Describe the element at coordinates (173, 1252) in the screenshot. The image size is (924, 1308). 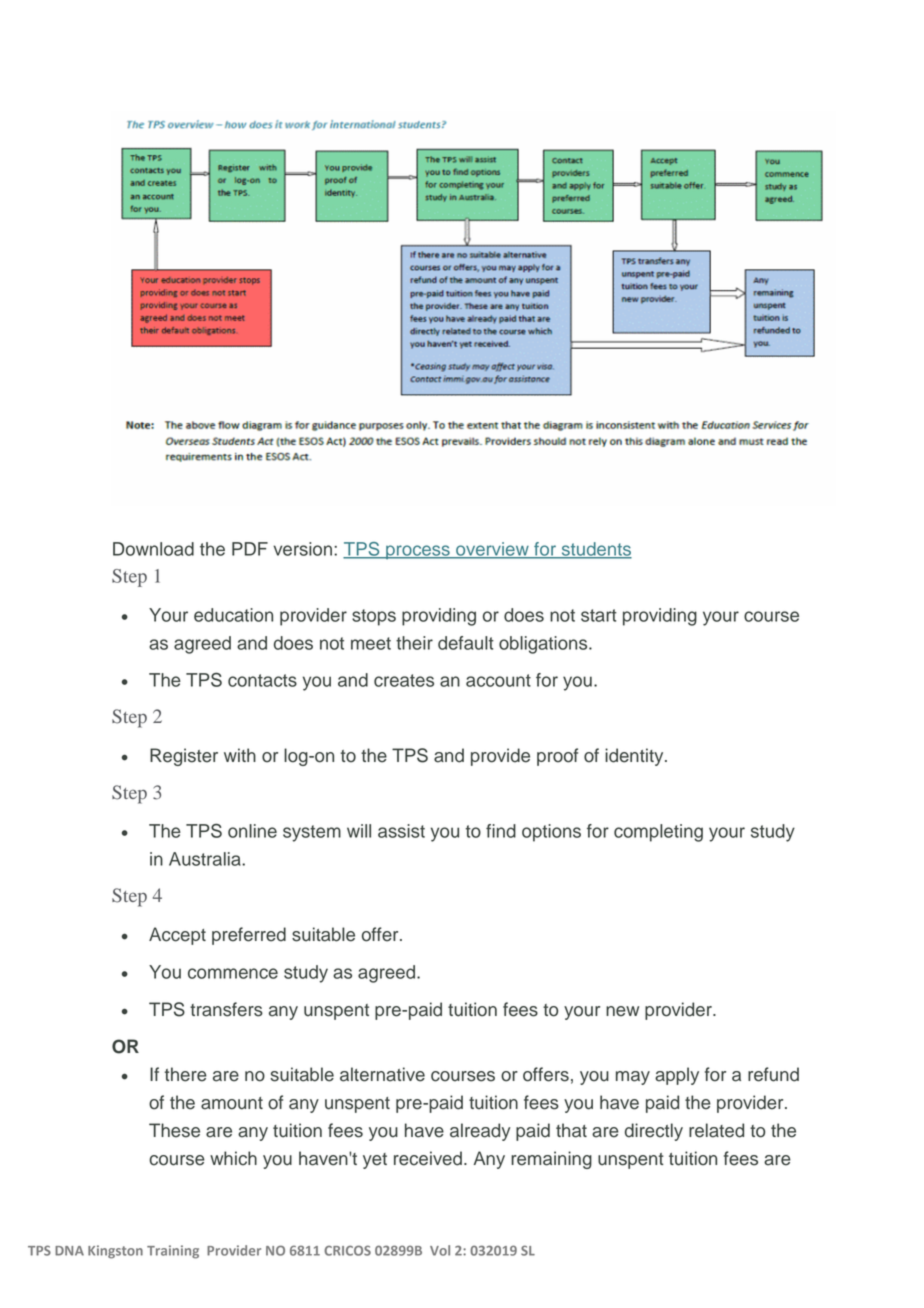
I see `Training` at that location.
